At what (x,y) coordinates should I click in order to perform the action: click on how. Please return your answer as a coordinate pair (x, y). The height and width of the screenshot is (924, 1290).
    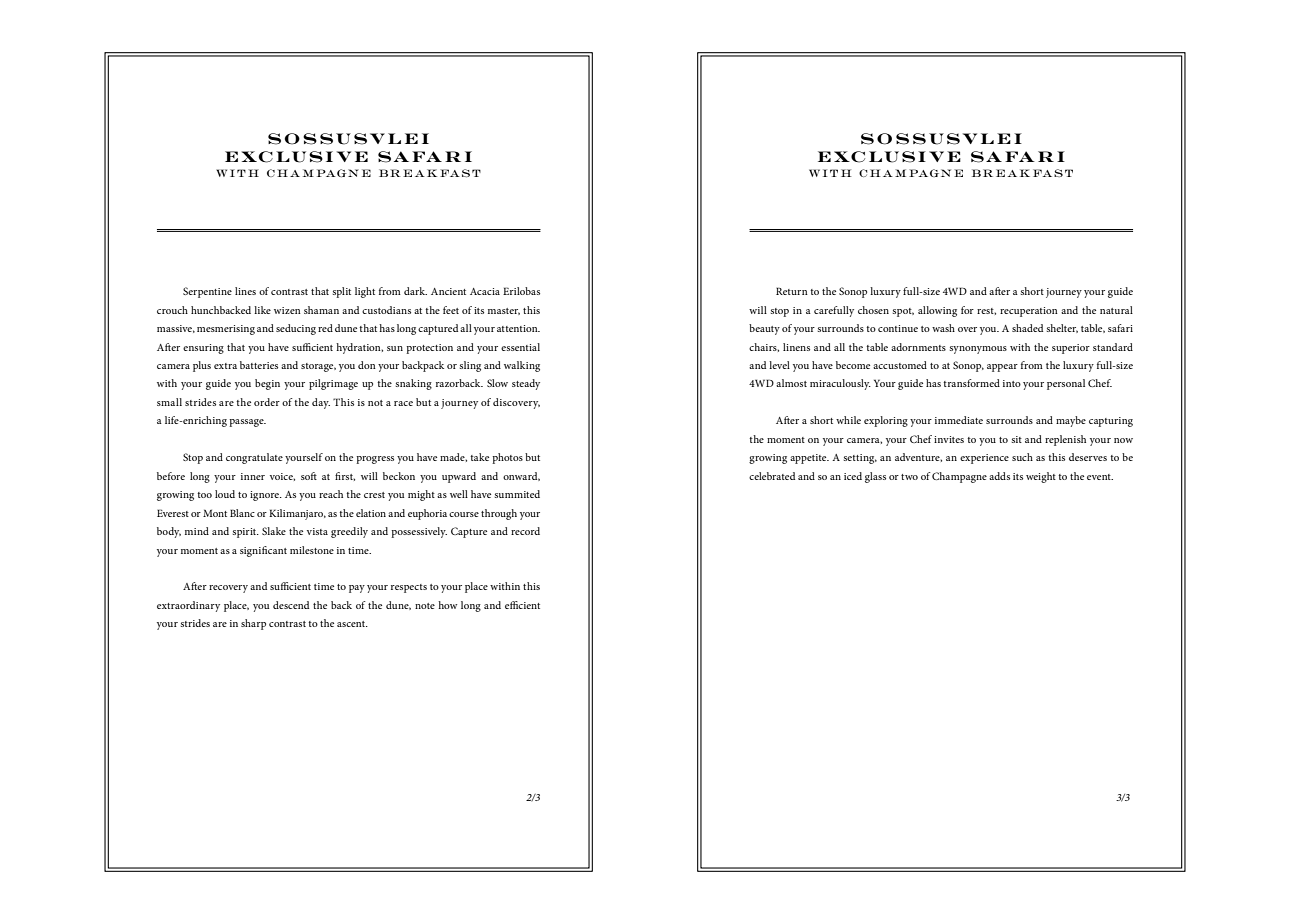
    Looking at the image, I should click on (447, 605).
